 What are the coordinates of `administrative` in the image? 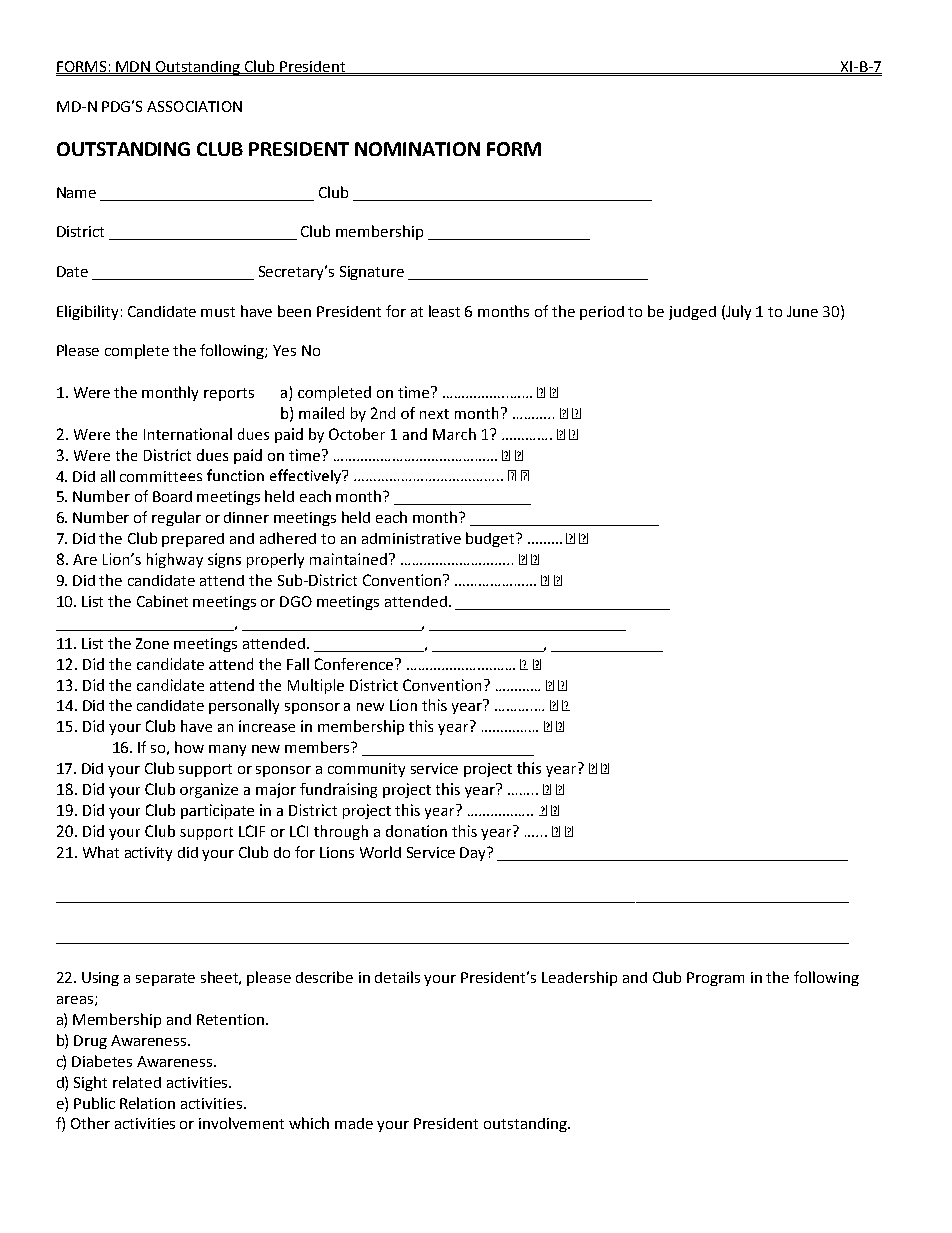 It's located at (411, 538).
